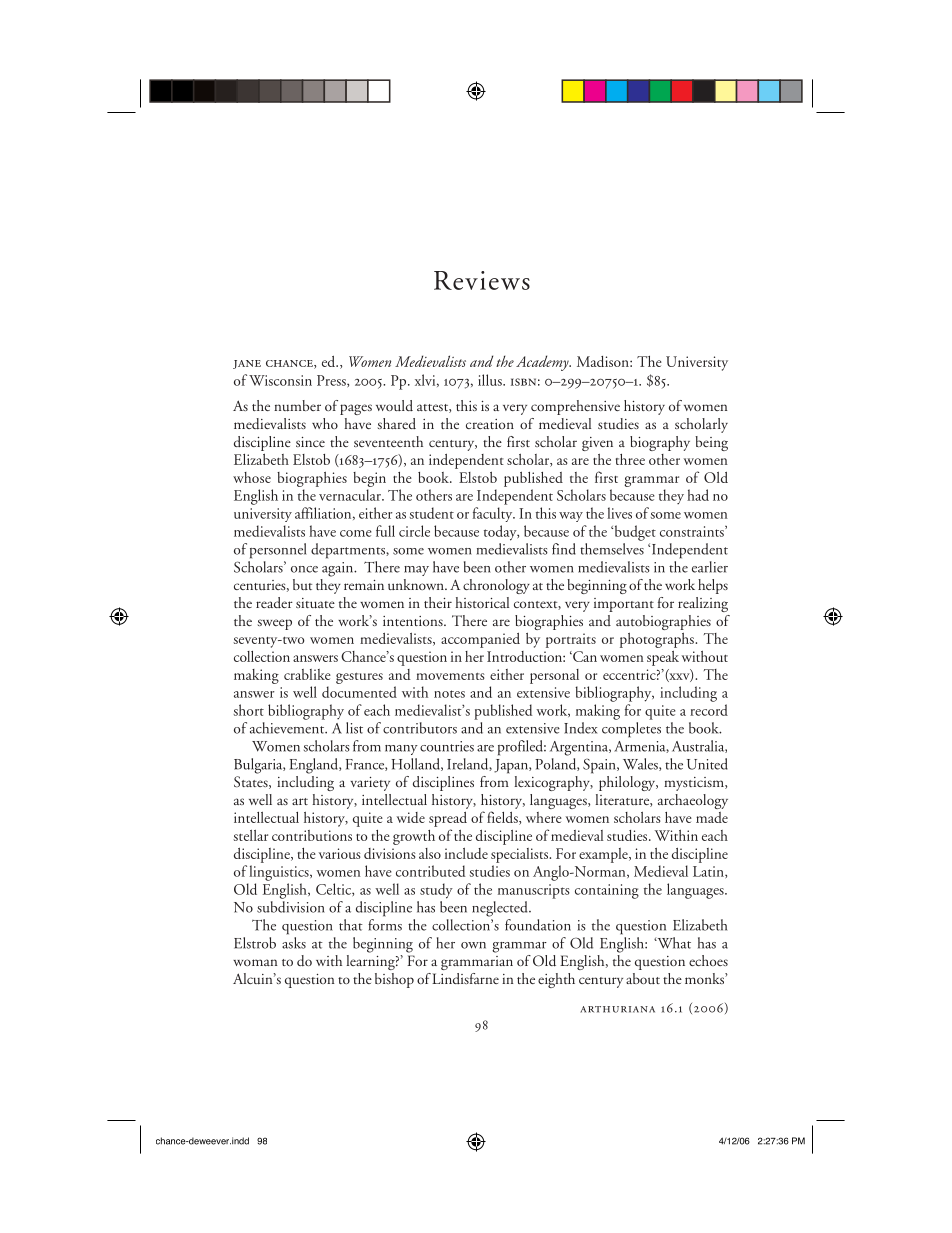  I want to click on Reviews, so click(482, 280).
